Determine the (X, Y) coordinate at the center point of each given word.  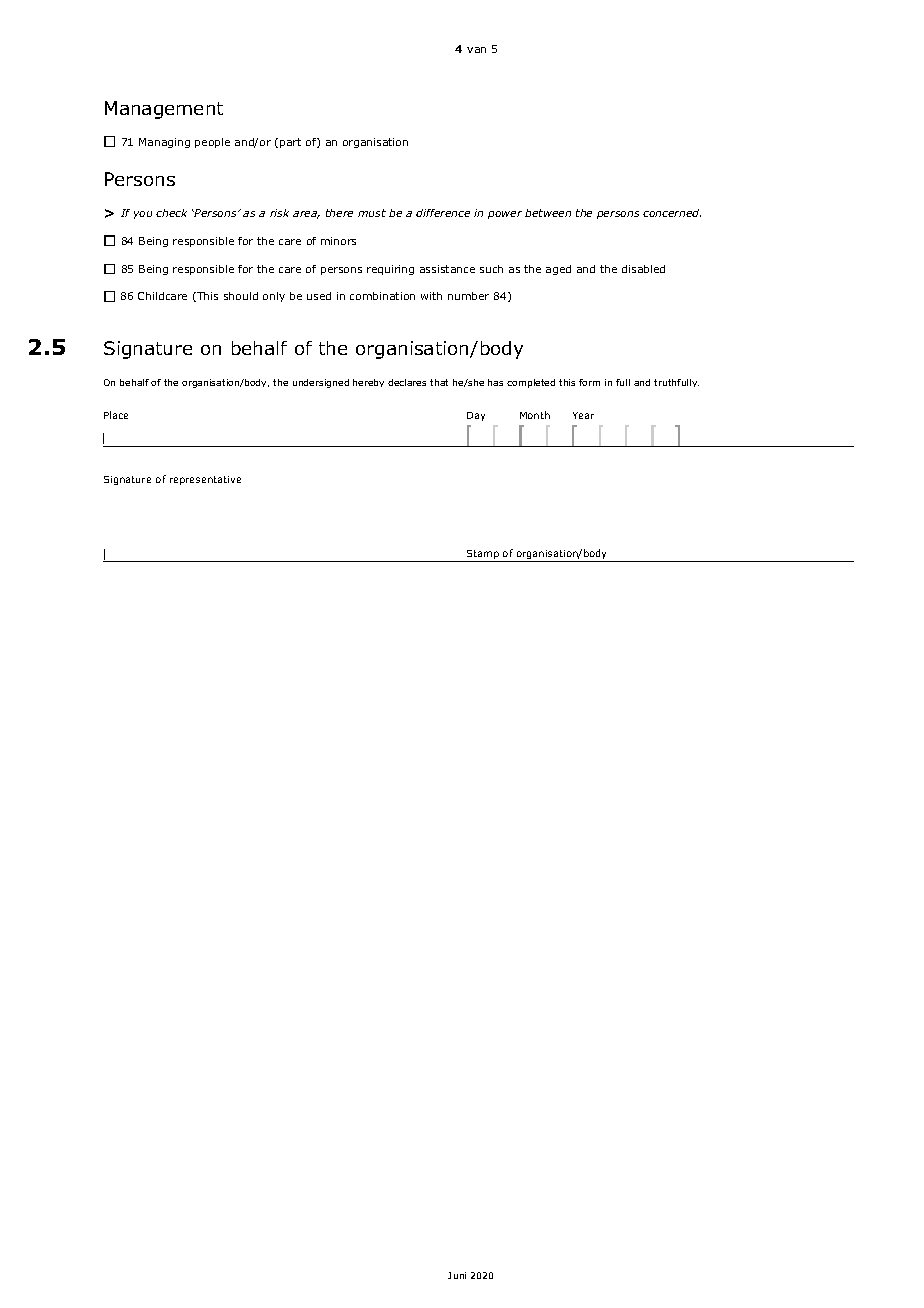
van (476, 50)
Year (583, 415)
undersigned (321, 383)
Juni (457, 1275)
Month (535, 415)
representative (205, 480)
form (589, 382)
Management (164, 110)
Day (476, 416)
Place (116, 415)
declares (407, 382)
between (548, 213)
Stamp (483, 556)
